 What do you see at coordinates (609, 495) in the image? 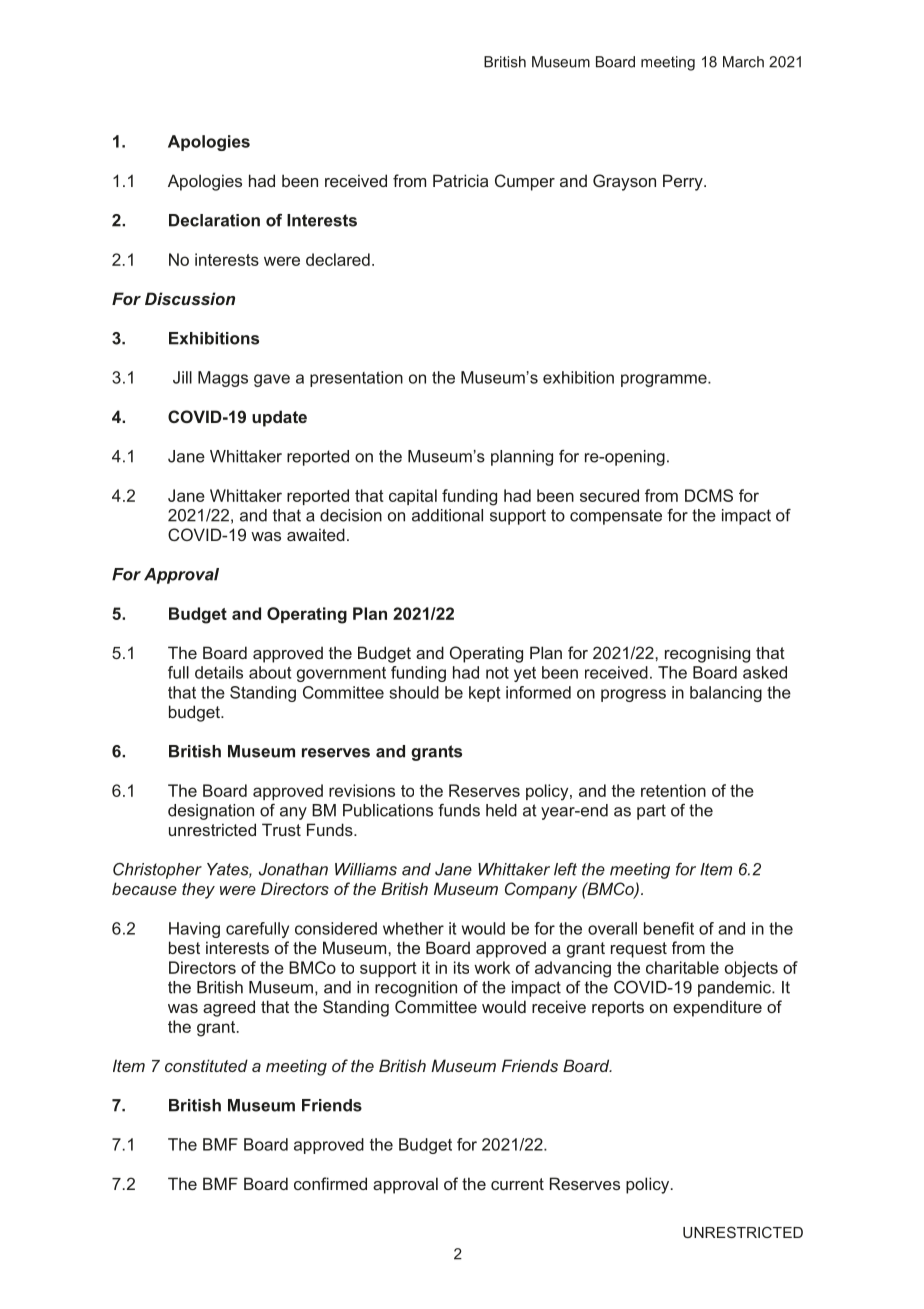
I see `secured` at bounding box center [609, 495].
